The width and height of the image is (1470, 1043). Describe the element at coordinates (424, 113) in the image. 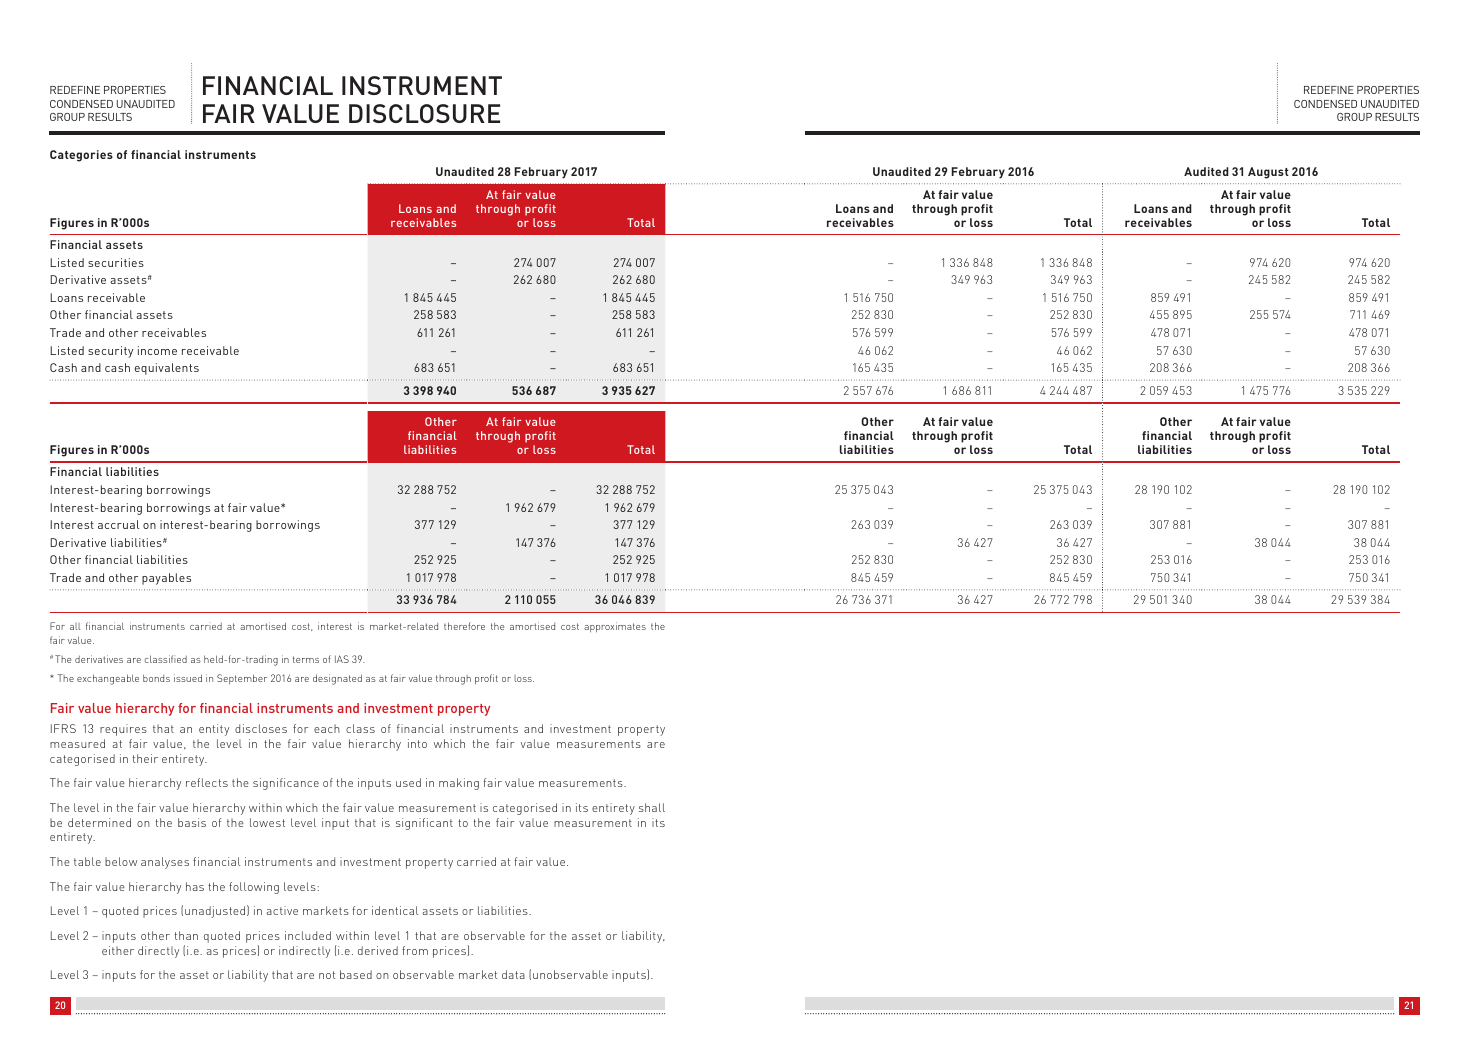

I see `DISCLOSURE` at that location.
